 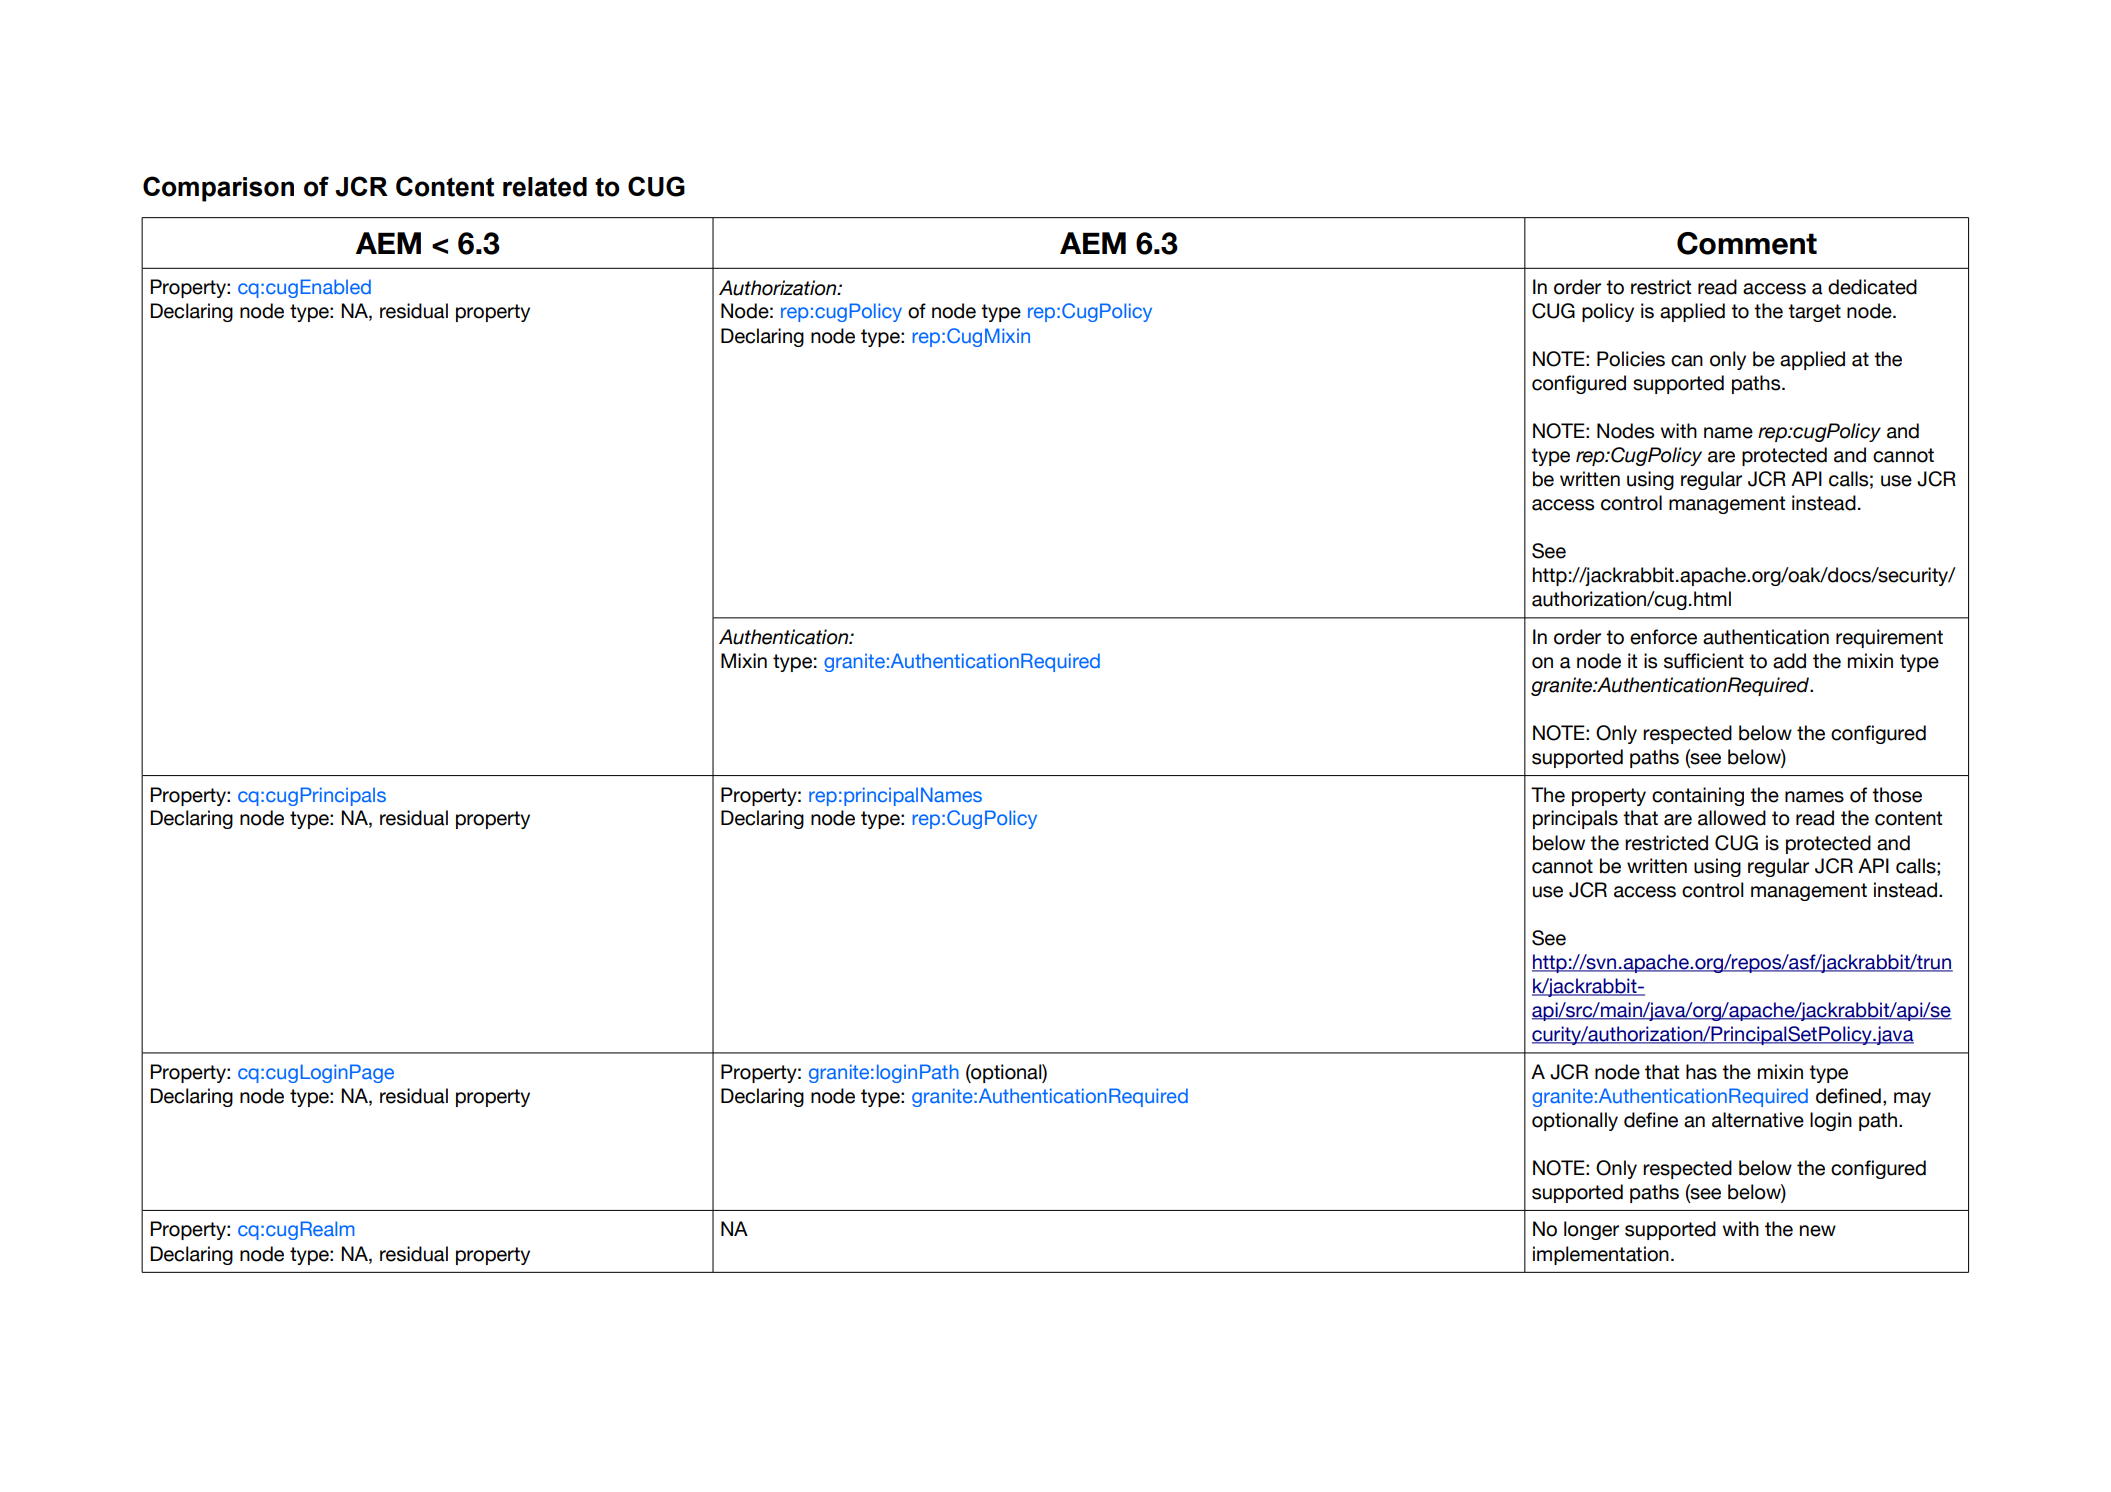 What do you see at coordinates (1747, 243) in the image?
I see `Comment` at bounding box center [1747, 243].
